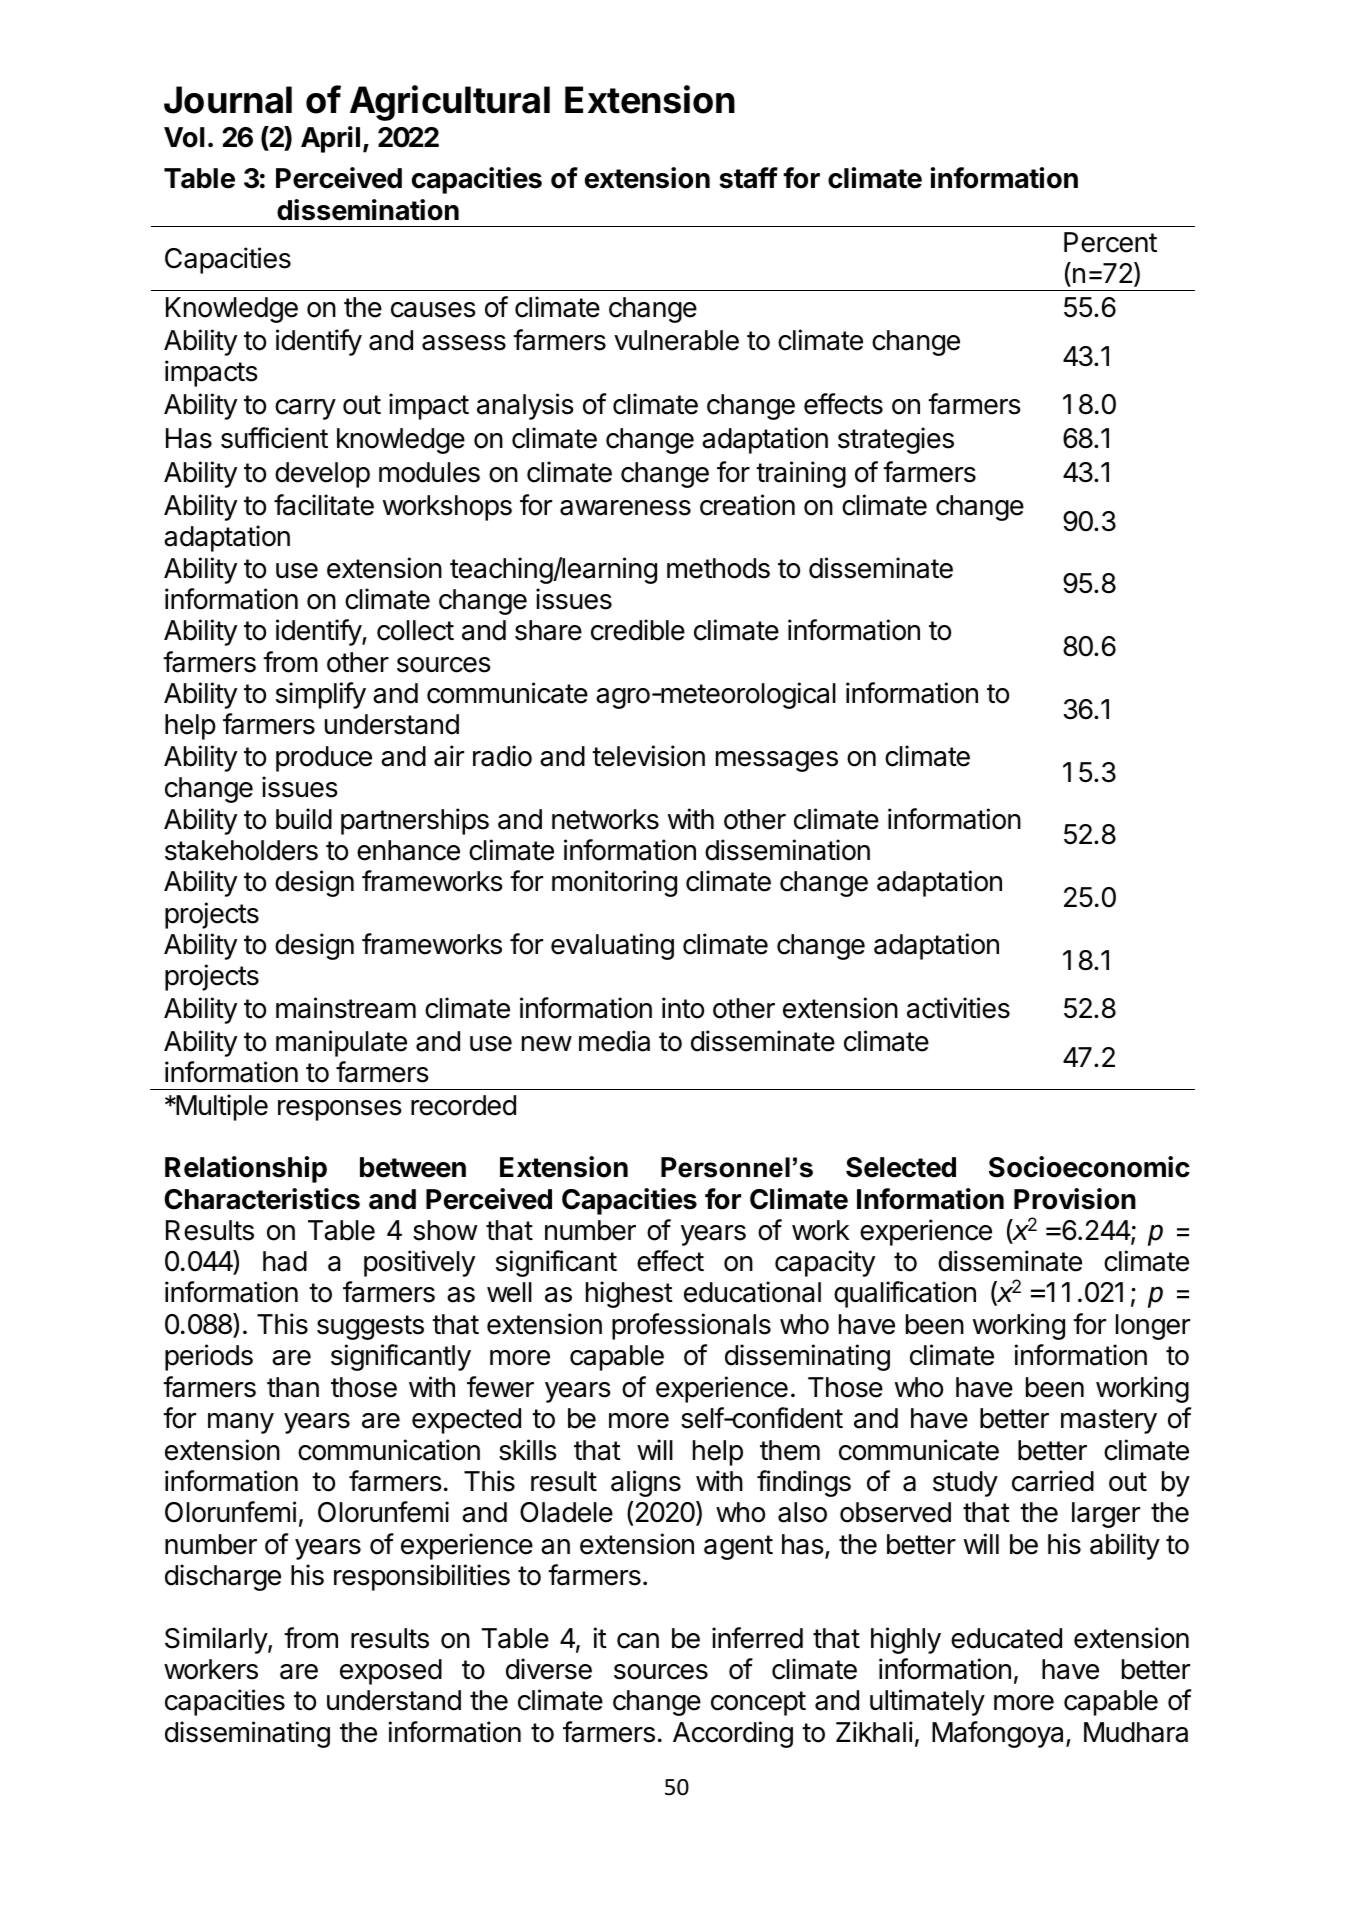 The image size is (1353, 1913). What do you see at coordinates (391, 1672) in the screenshot?
I see `exposed` at bounding box center [391, 1672].
